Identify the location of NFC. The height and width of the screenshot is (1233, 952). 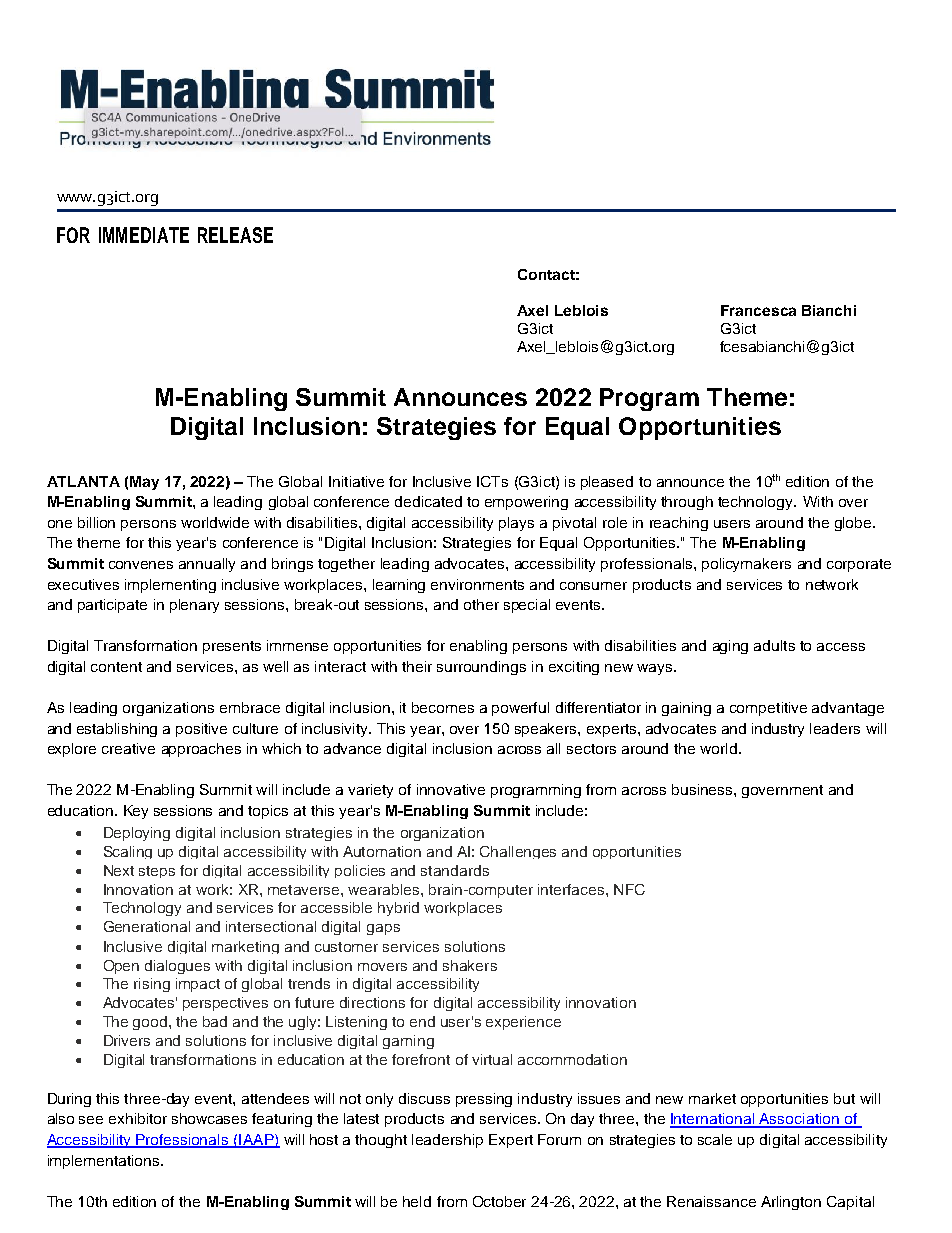
(629, 889).
